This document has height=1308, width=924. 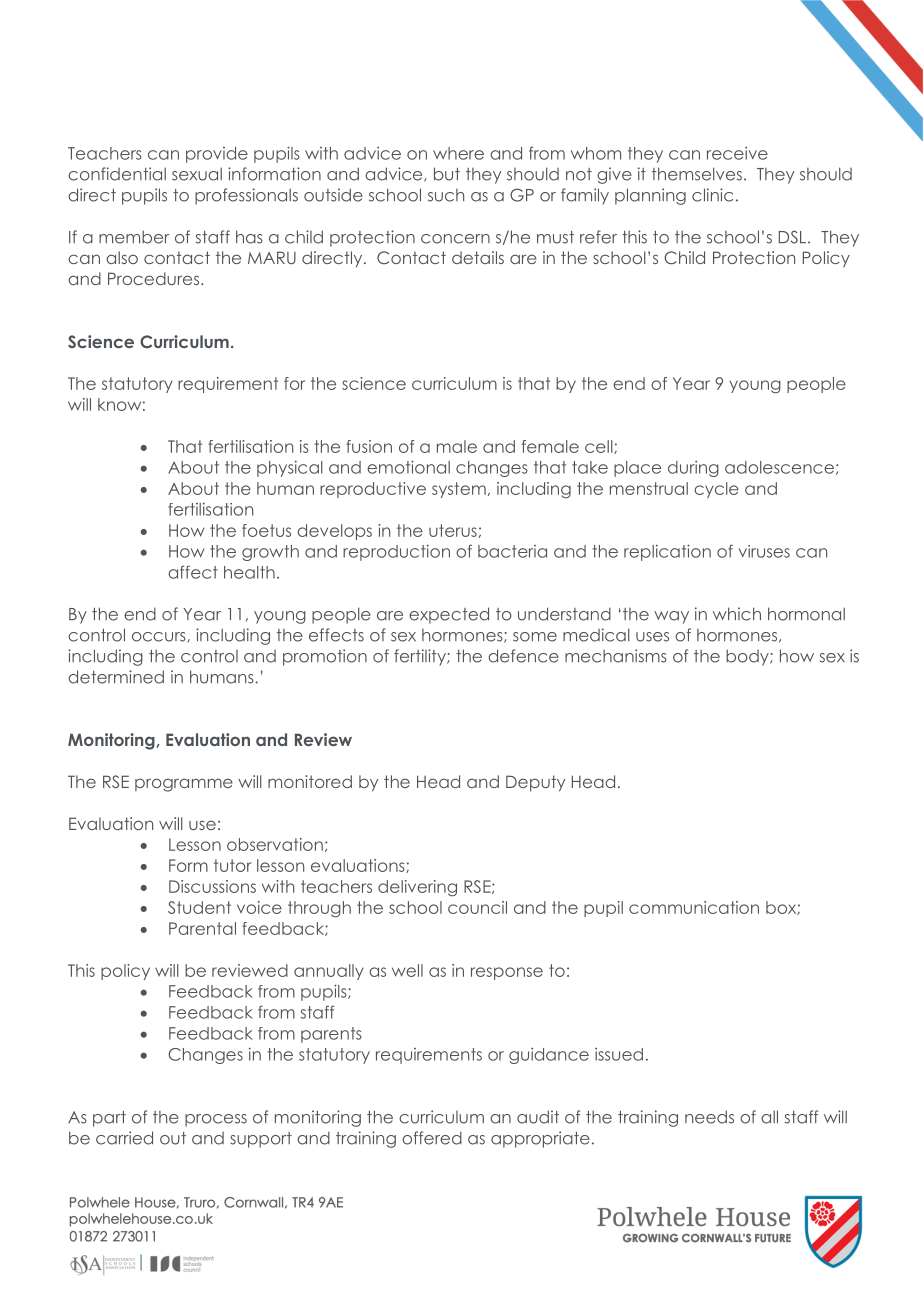 What do you see at coordinates (447, 174) in the document?
I see `but` at bounding box center [447, 174].
